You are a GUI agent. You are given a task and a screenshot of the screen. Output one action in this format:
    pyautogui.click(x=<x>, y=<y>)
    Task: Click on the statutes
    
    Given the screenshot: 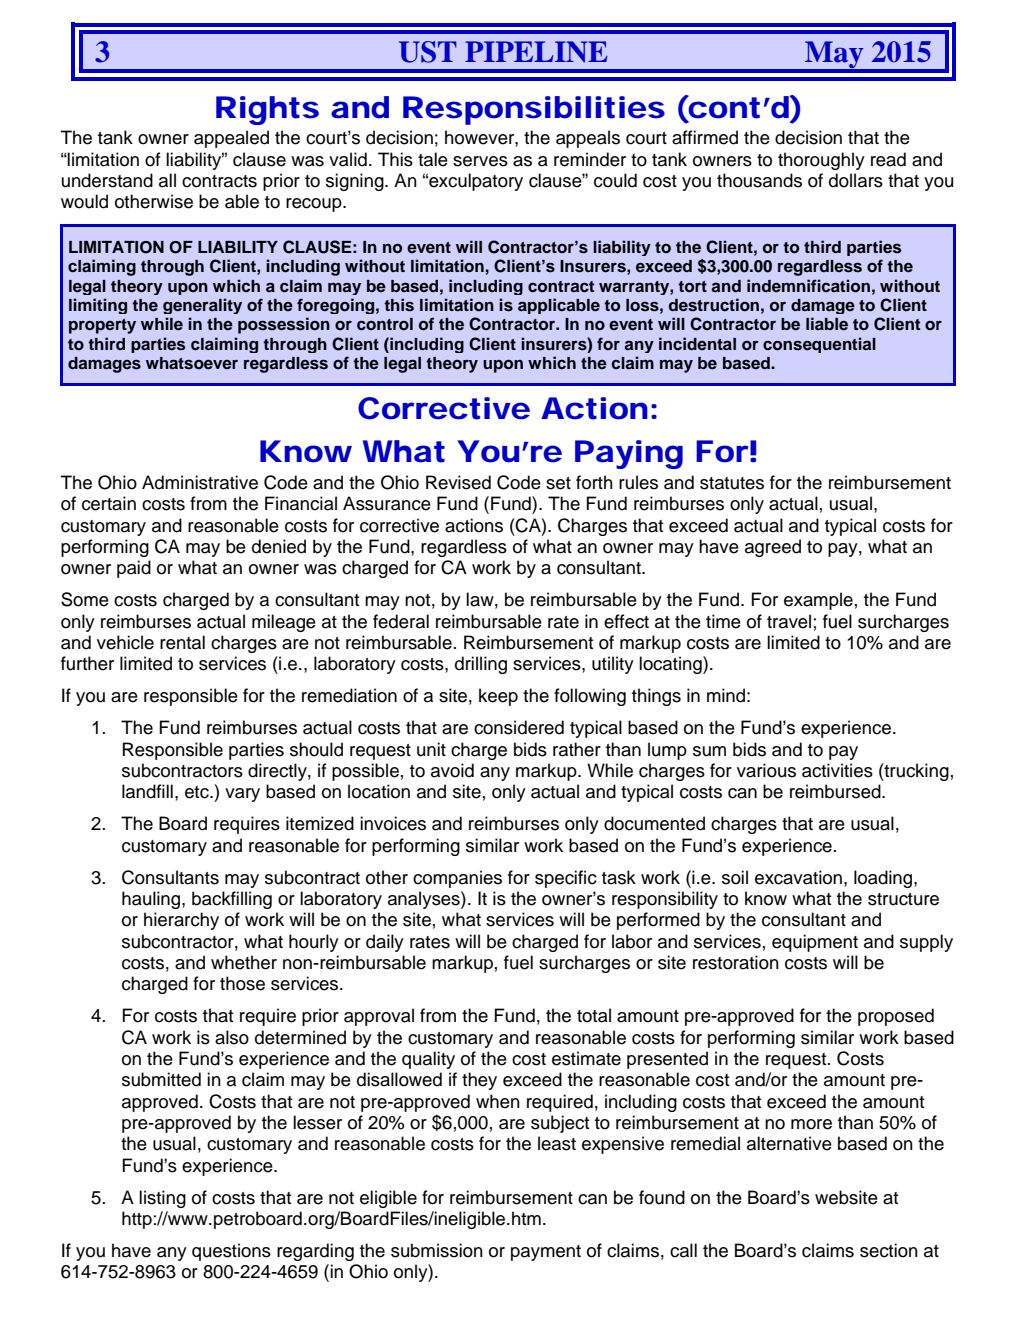 What is the action you would take?
    pyautogui.click(x=732, y=483)
